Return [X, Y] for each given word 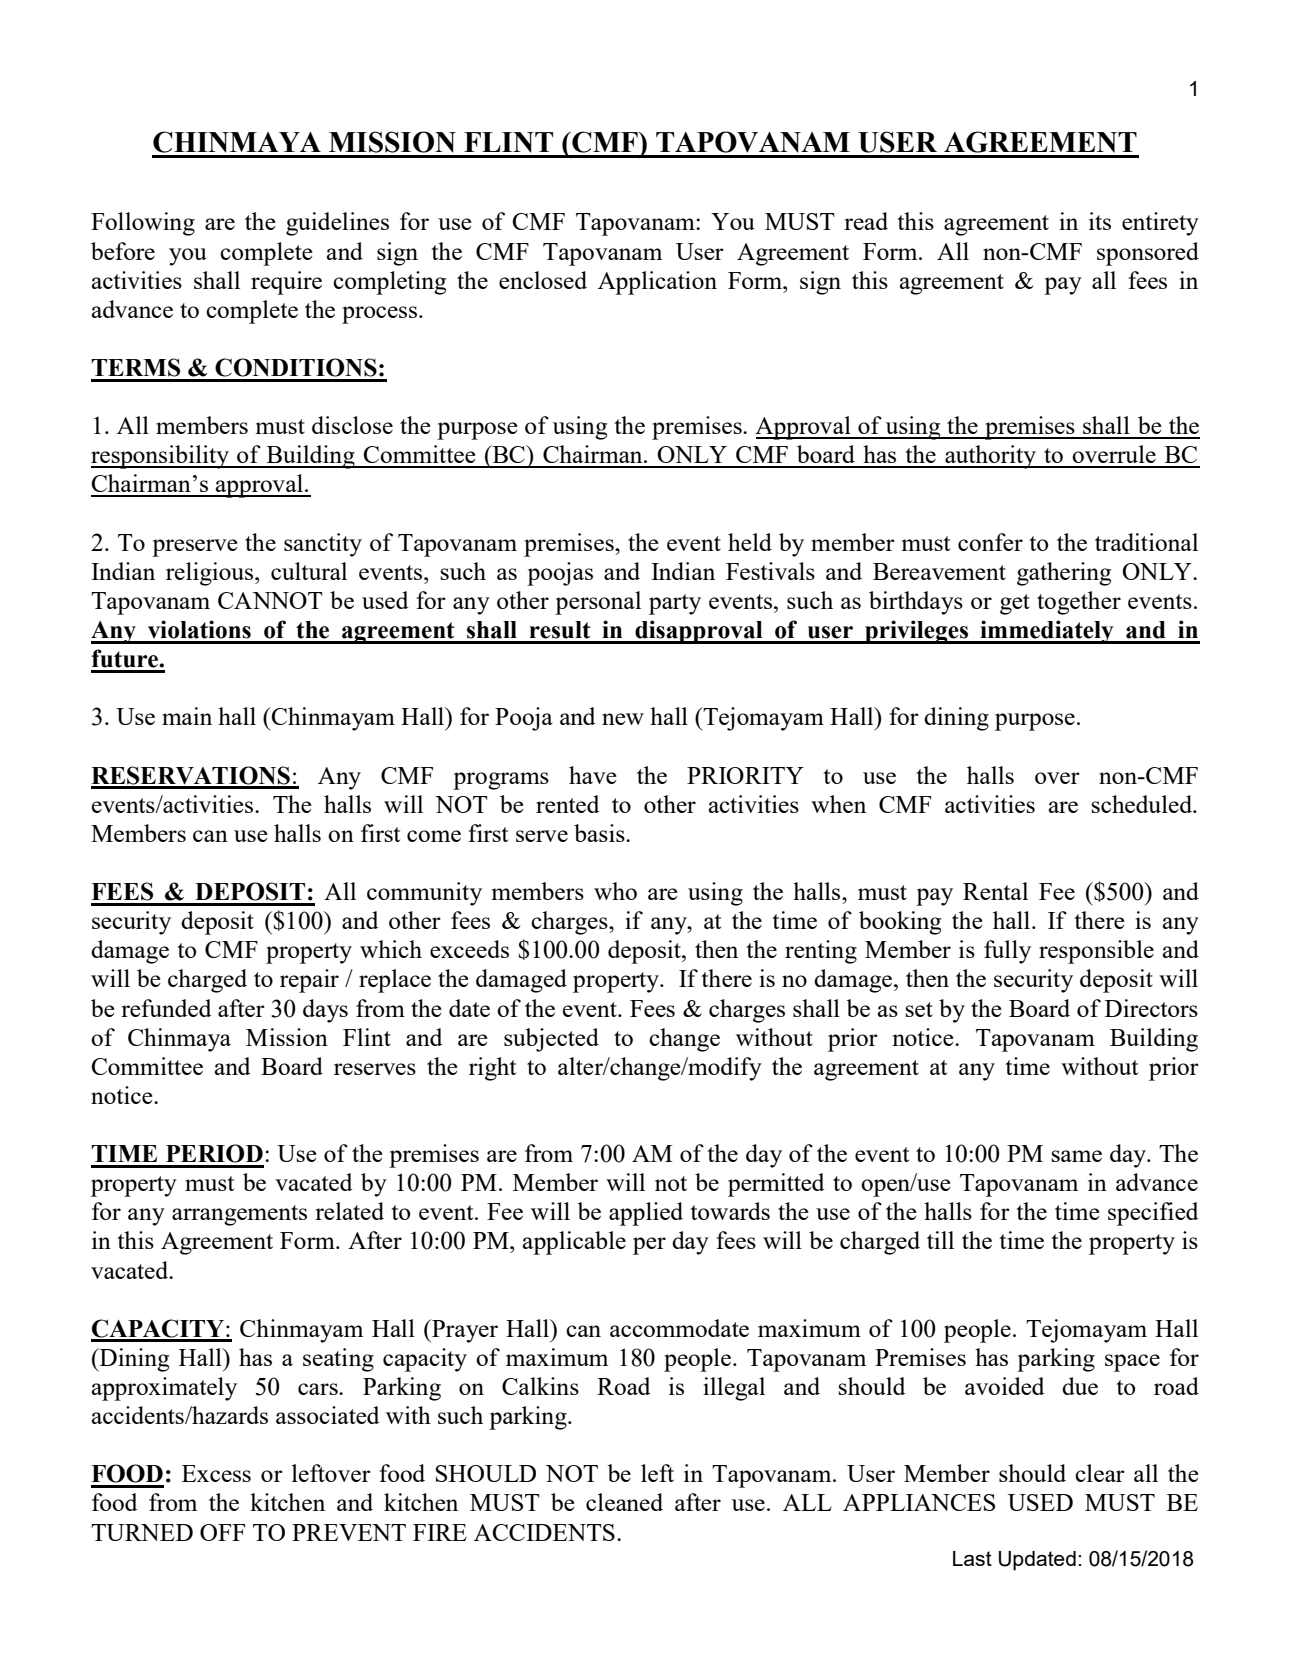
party [675, 604]
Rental [995, 891]
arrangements [239, 1215]
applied [646, 1214]
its [1100, 221]
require [286, 283]
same [1076, 1156]
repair [309, 981]
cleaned [624, 1502]
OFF [222, 1532]
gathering [1064, 574]
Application [657, 283]
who [615, 891]
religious [211, 574]
